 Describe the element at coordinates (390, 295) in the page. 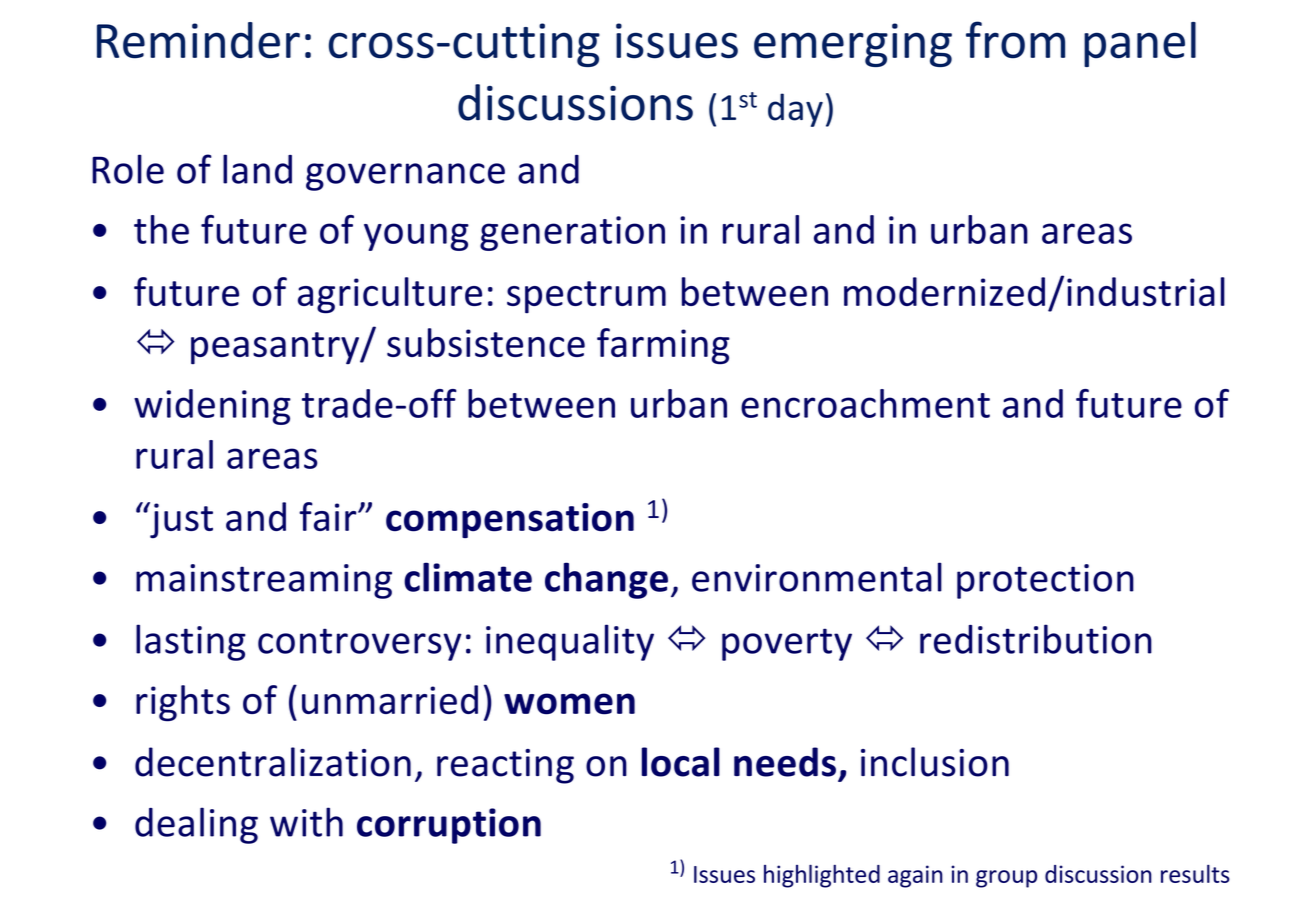

I see `agriculture` at that location.
